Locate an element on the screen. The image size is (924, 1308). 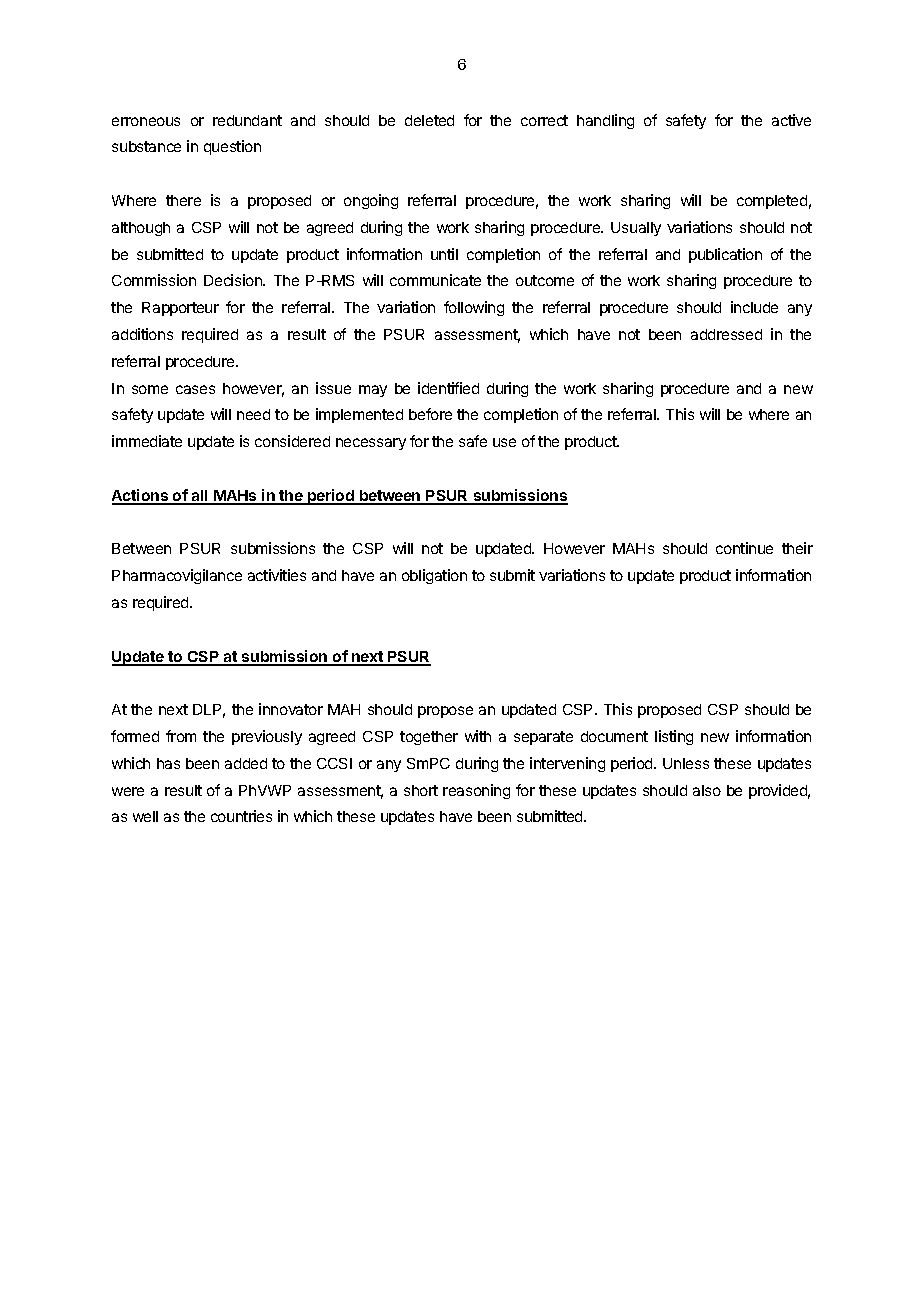
include is located at coordinates (754, 307).
